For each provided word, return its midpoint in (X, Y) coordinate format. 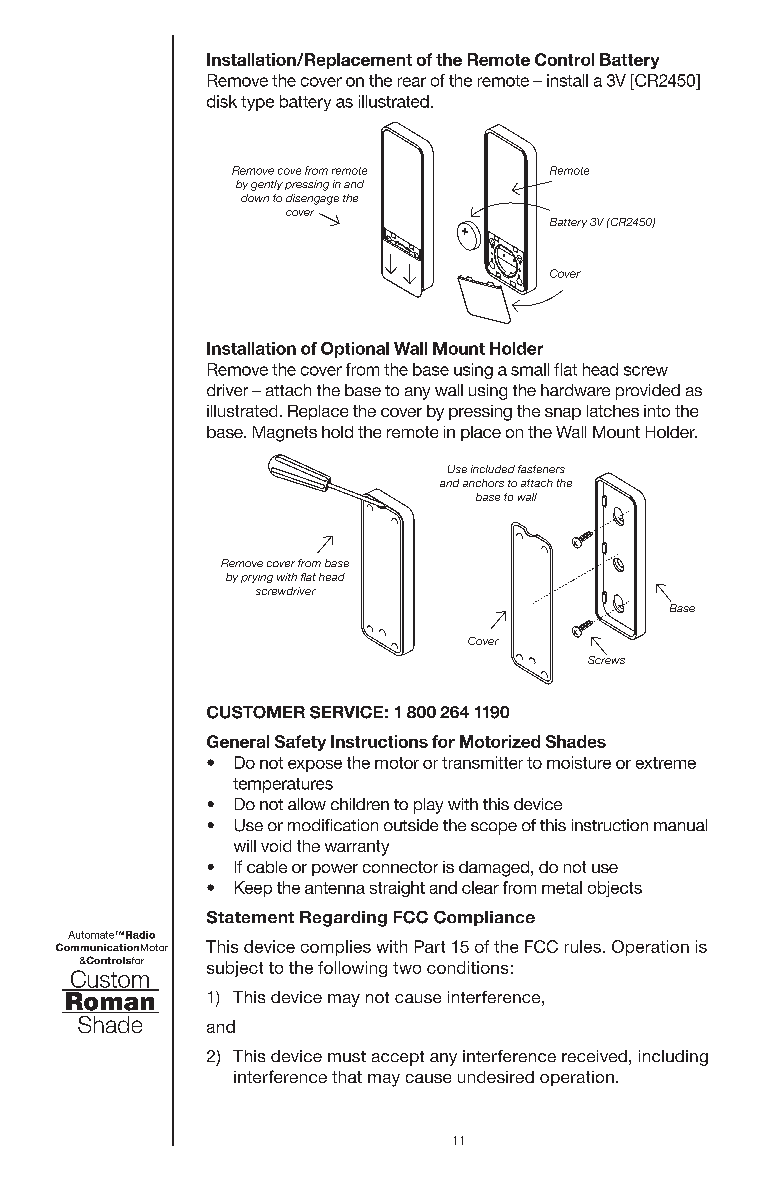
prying (257, 579)
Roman (110, 1001)
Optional (355, 350)
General (238, 741)
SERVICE (346, 712)
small (530, 369)
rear (412, 82)
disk (222, 101)
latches (613, 411)
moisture (579, 762)
